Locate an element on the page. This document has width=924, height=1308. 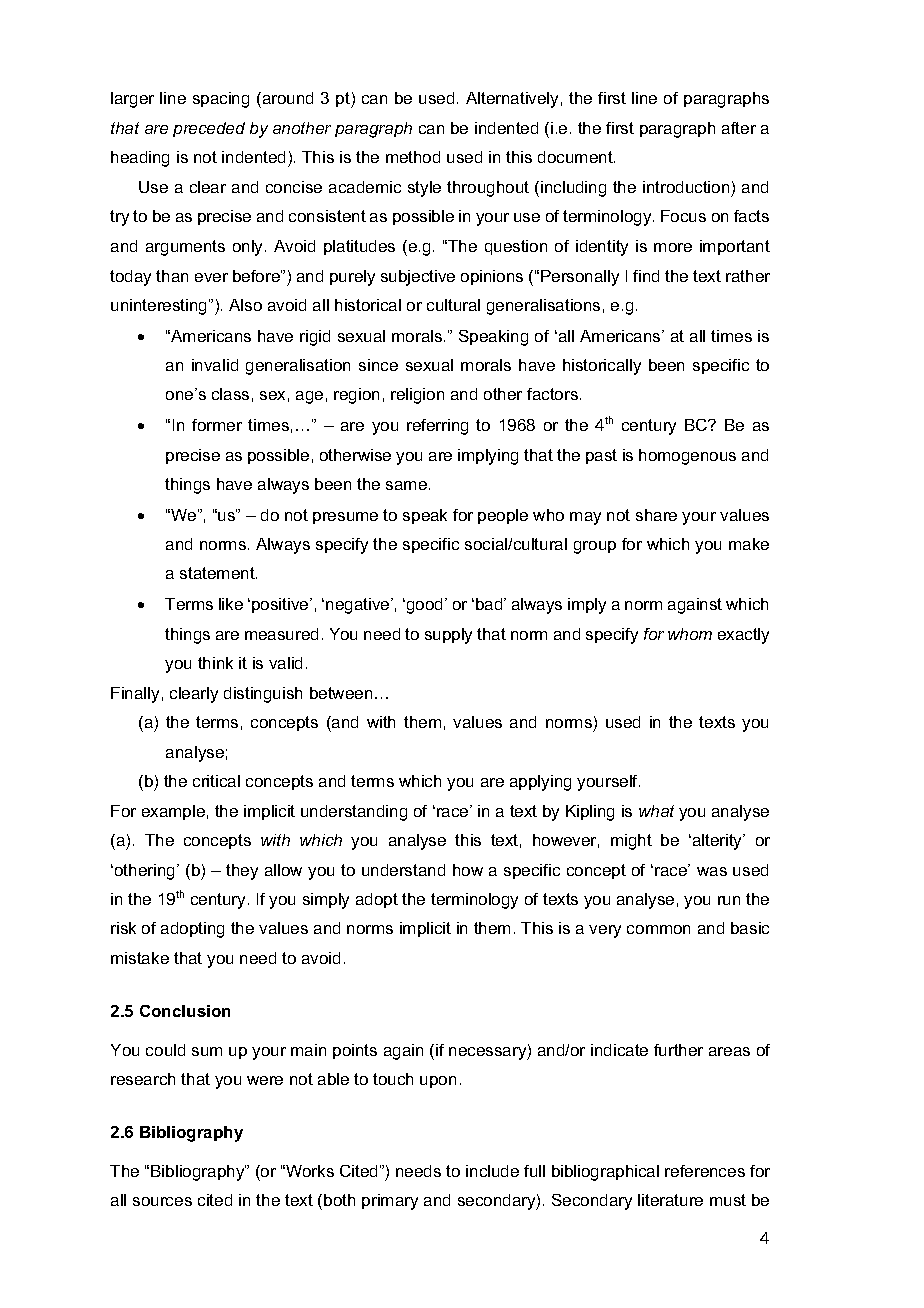
applying is located at coordinates (540, 783).
